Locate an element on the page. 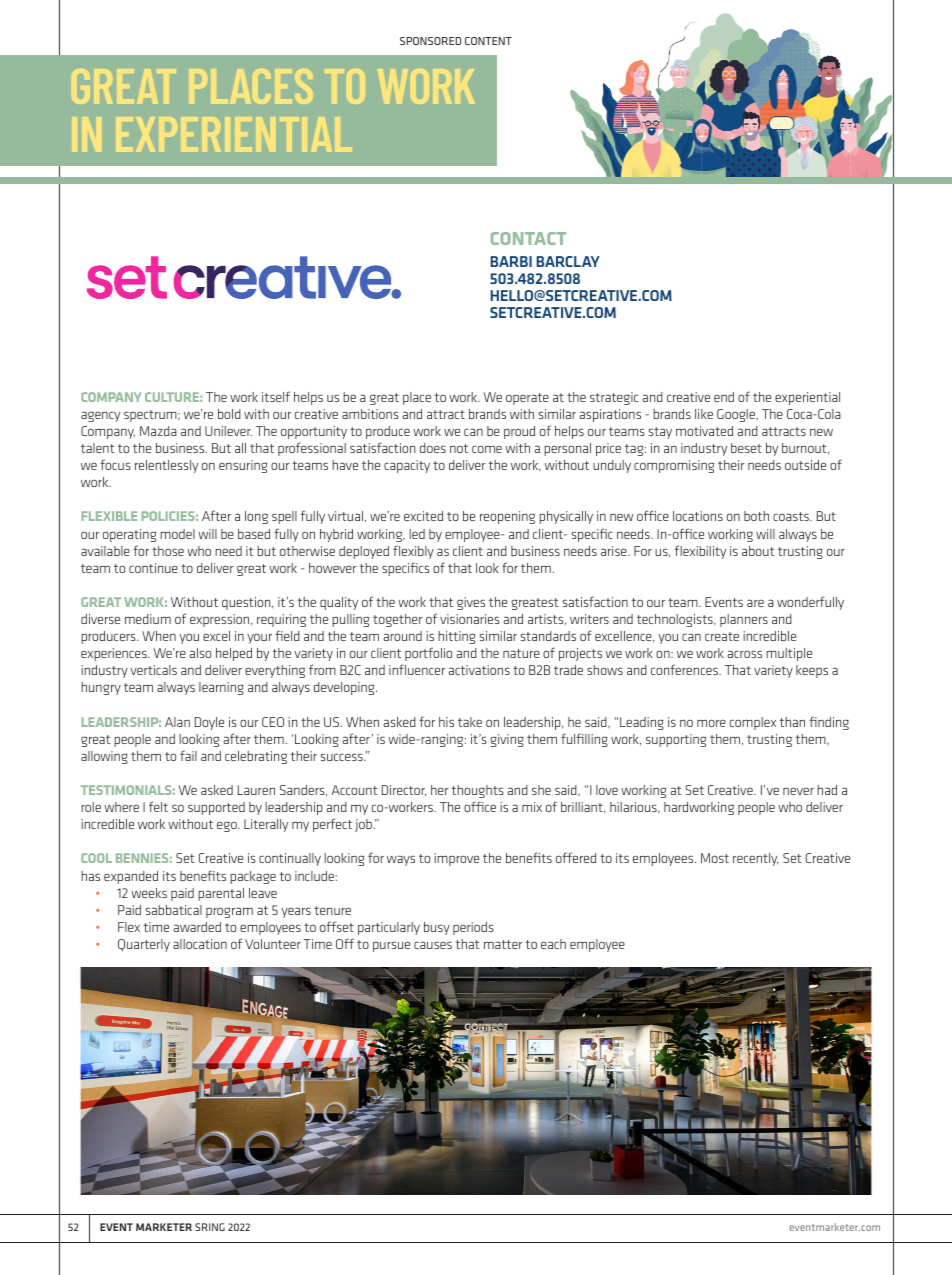  take is located at coordinates (470, 722).
